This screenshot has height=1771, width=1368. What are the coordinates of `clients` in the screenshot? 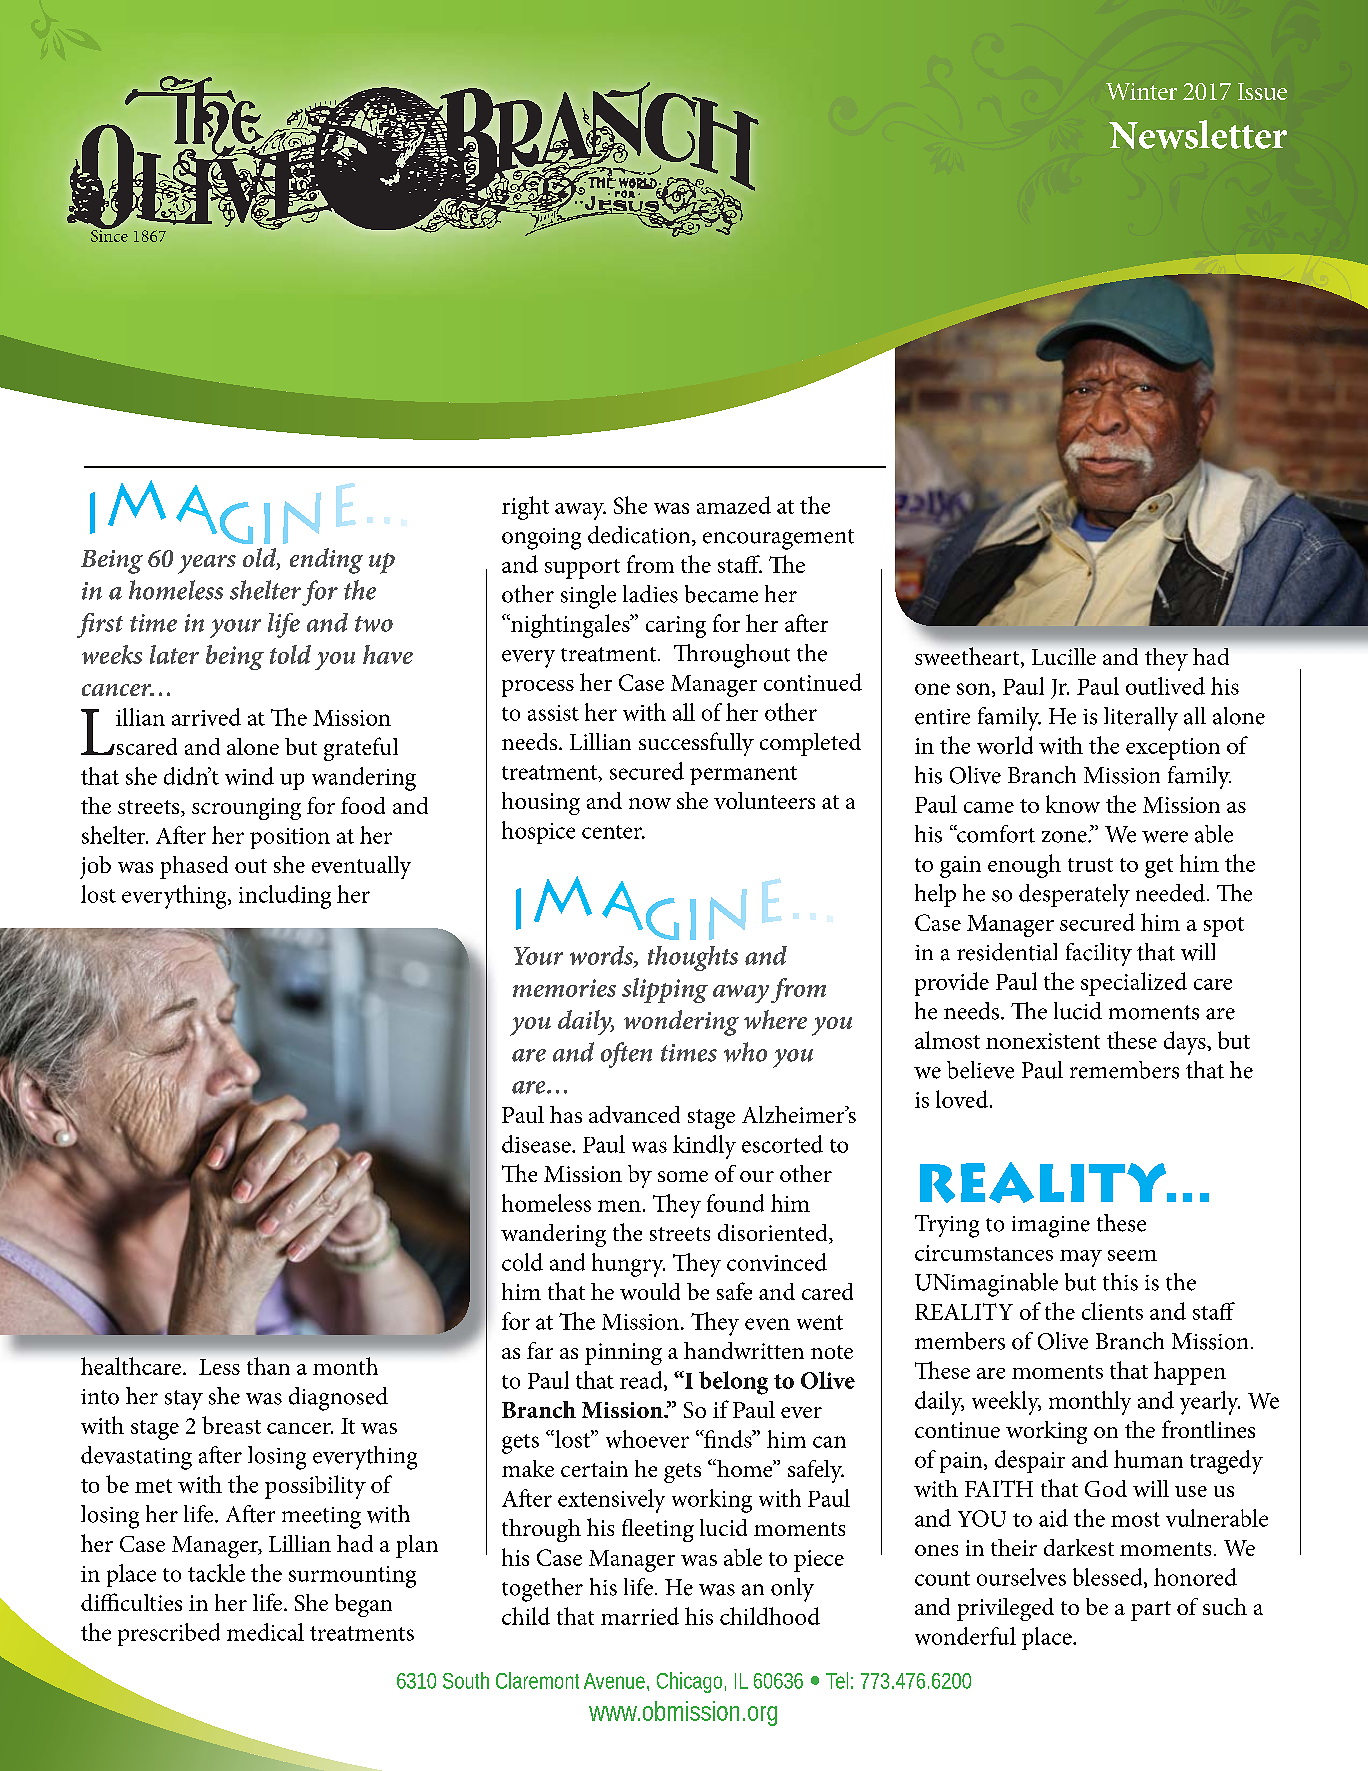 It's located at (1112, 1311).
